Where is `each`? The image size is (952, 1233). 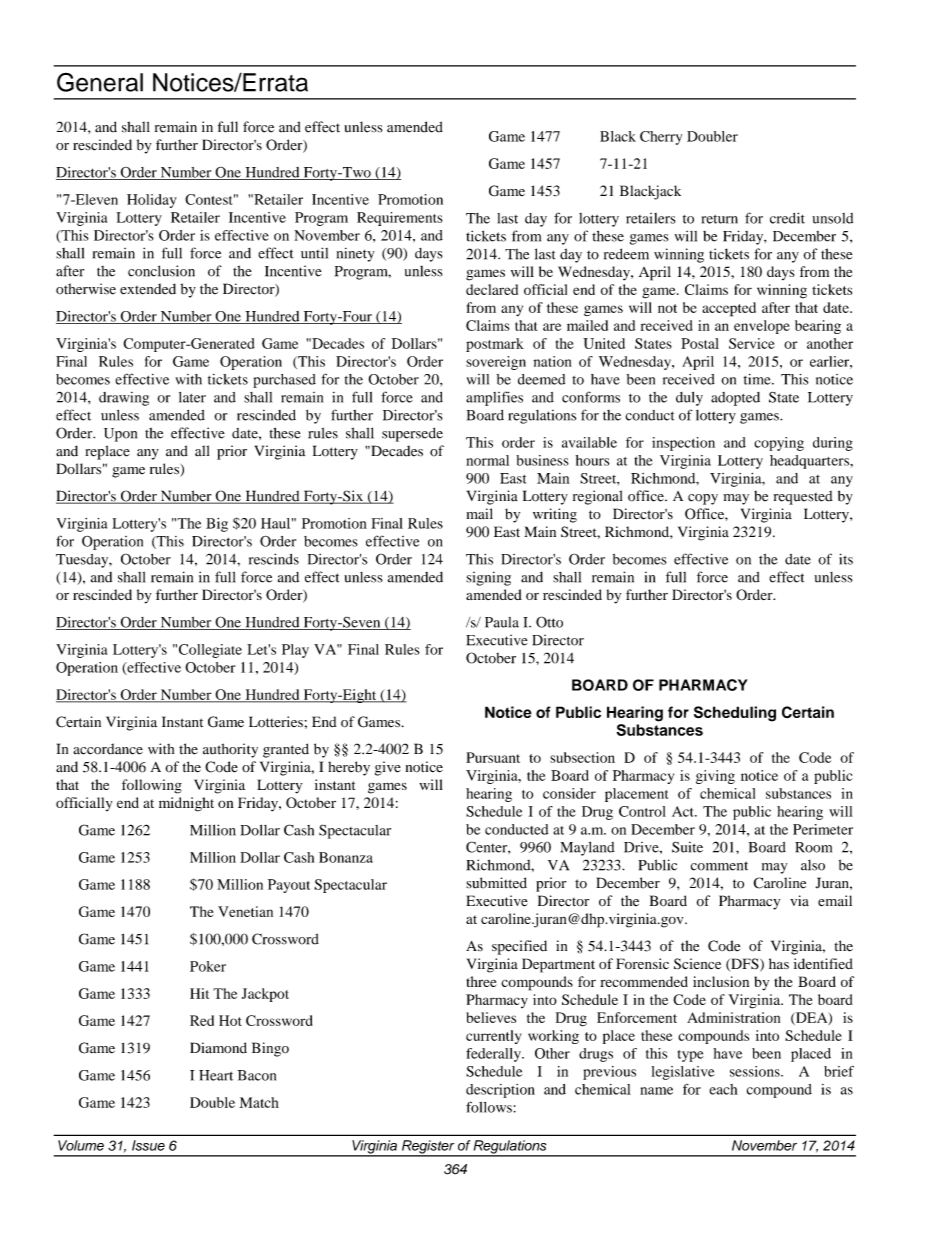
each is located at coordinates (723, 1089).
